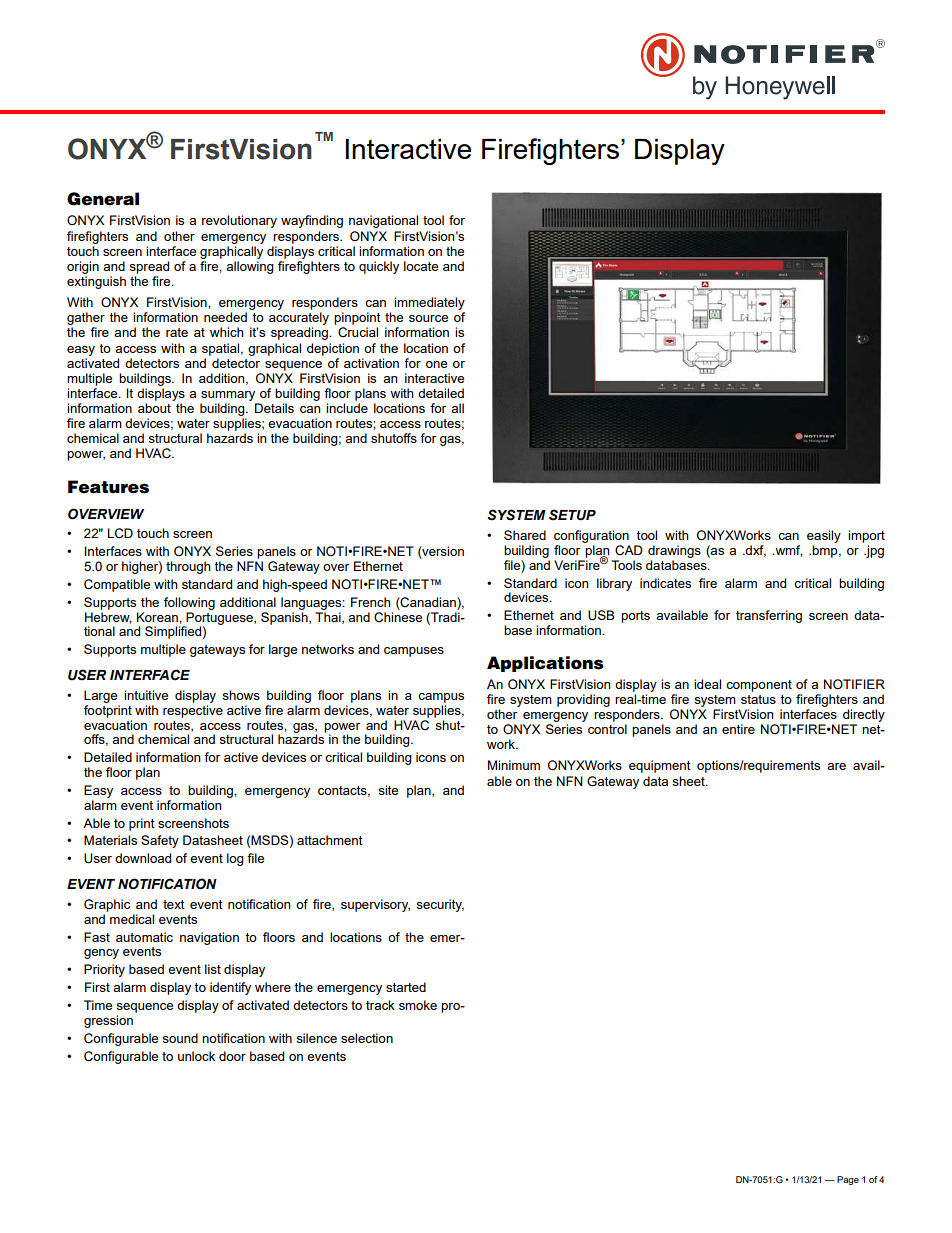 This screenshot has width=952, height=1233. What do you see at coordinates (788, 551) in the screenshot?
I see `wmf` at bounding box center [788, 551].
